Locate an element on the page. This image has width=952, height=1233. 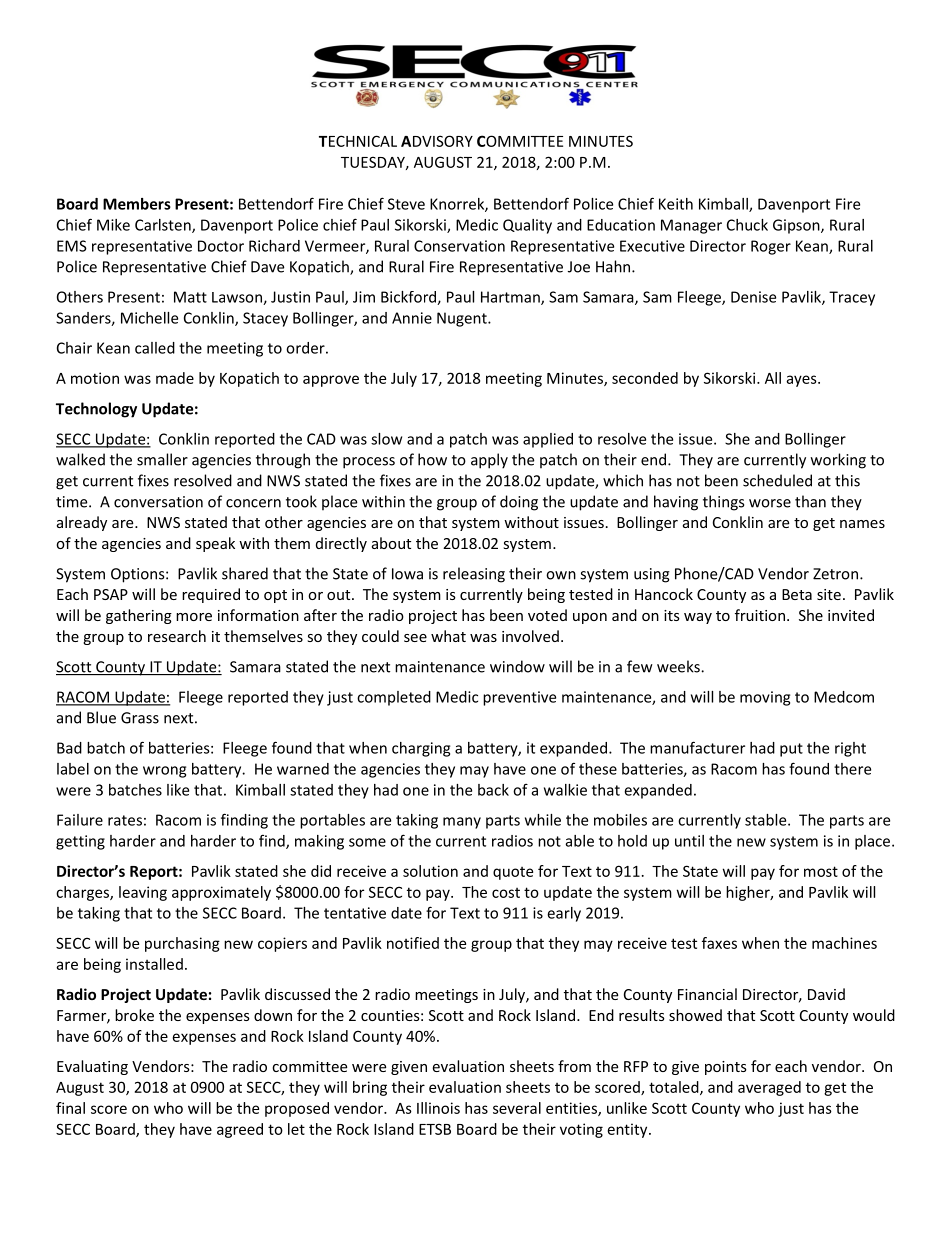
Gipson is located at coordinates (797, 226).
